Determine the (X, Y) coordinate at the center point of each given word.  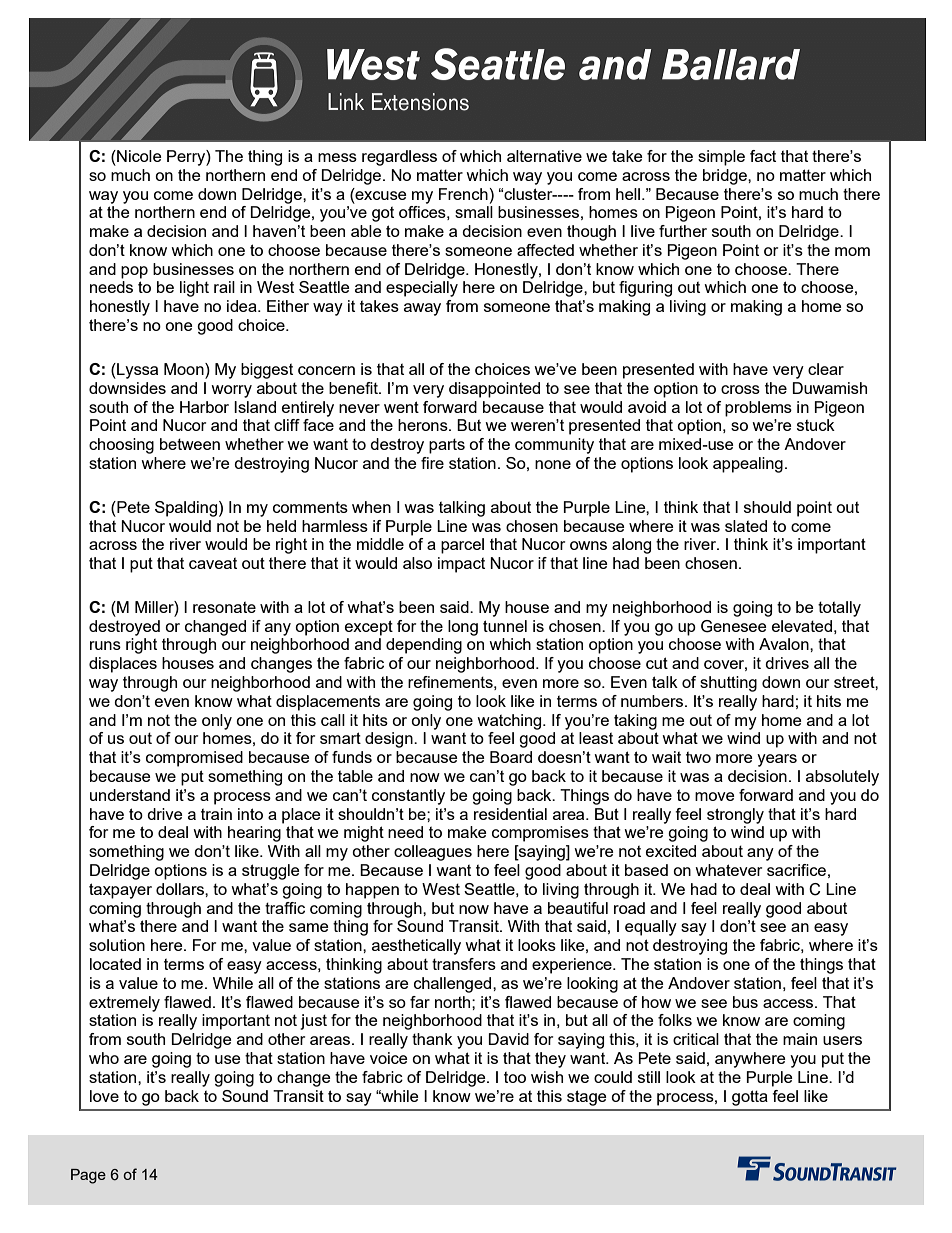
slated (746, 526)
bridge (726, 177)
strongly (735, 816)
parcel (462, 546)
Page (88, 1176)
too (515, 1077)
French (463, 194)
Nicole (138, 156)
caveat (213, 563)
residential (510, 814)
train (216, 814)
